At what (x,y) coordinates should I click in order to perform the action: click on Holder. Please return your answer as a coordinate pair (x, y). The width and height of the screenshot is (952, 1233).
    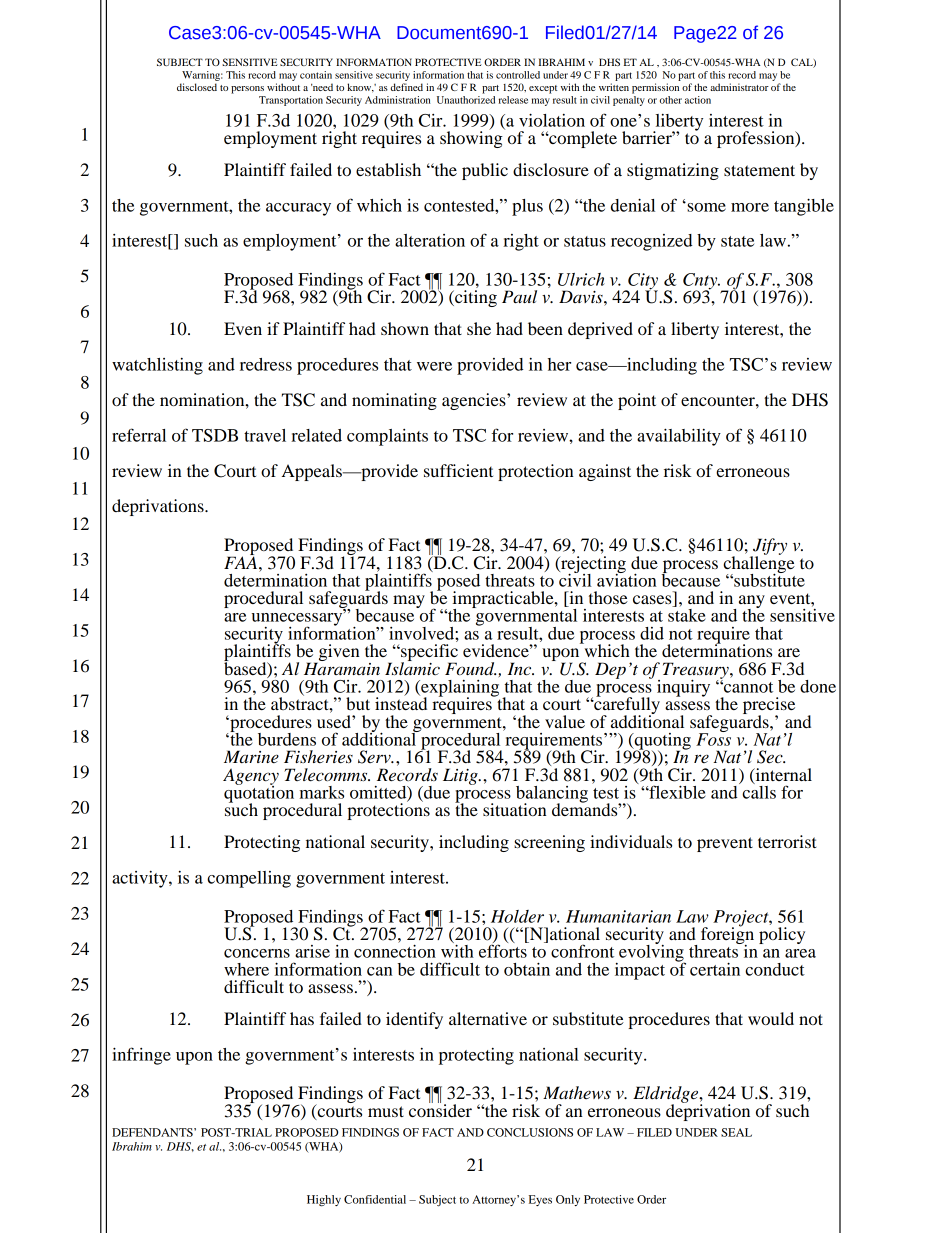
    Looking at the image, I should click on (517, 916).
